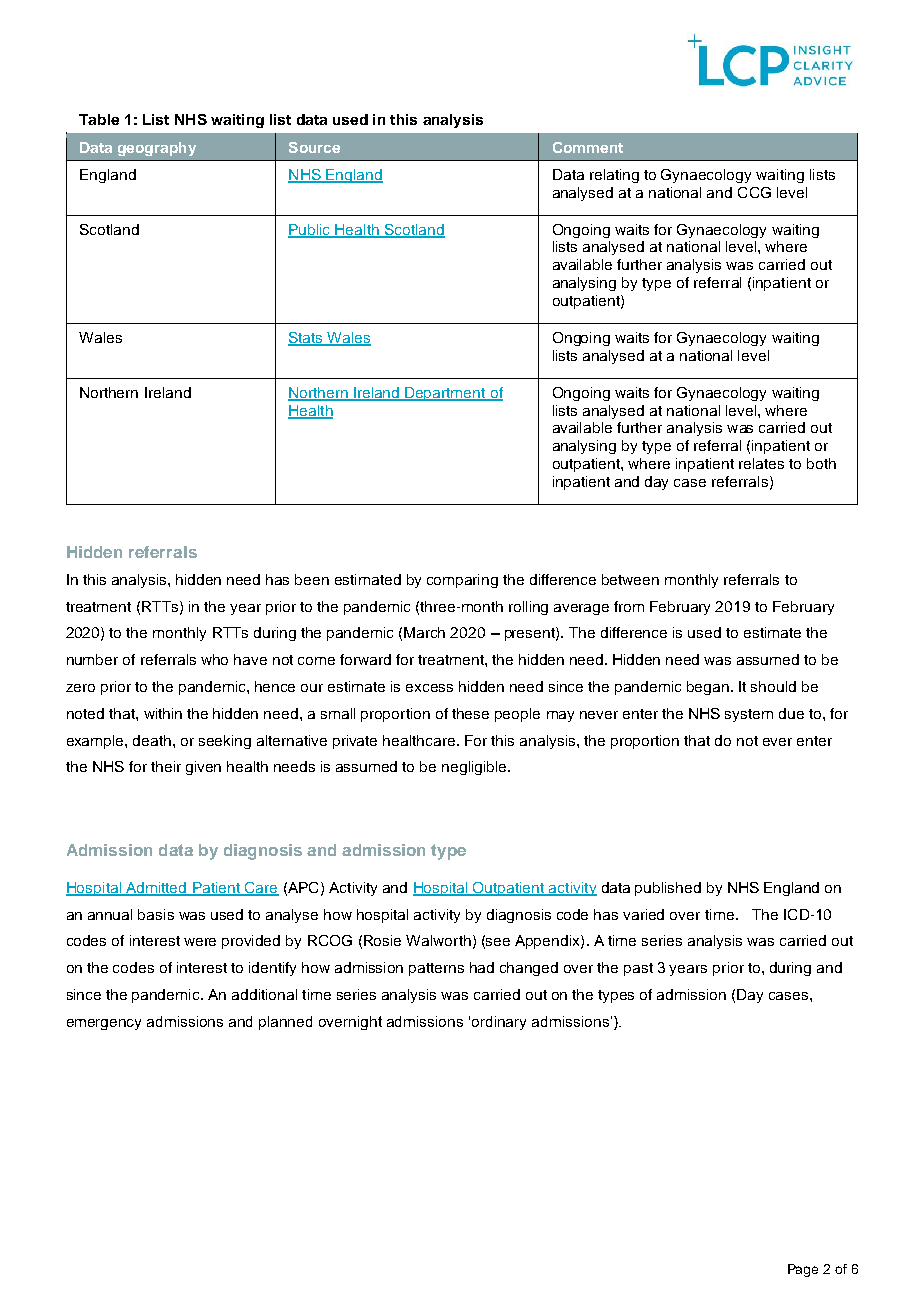 The width and height of the document is (924, 1308). I want to click on ordinary, so click(499, 1023).
